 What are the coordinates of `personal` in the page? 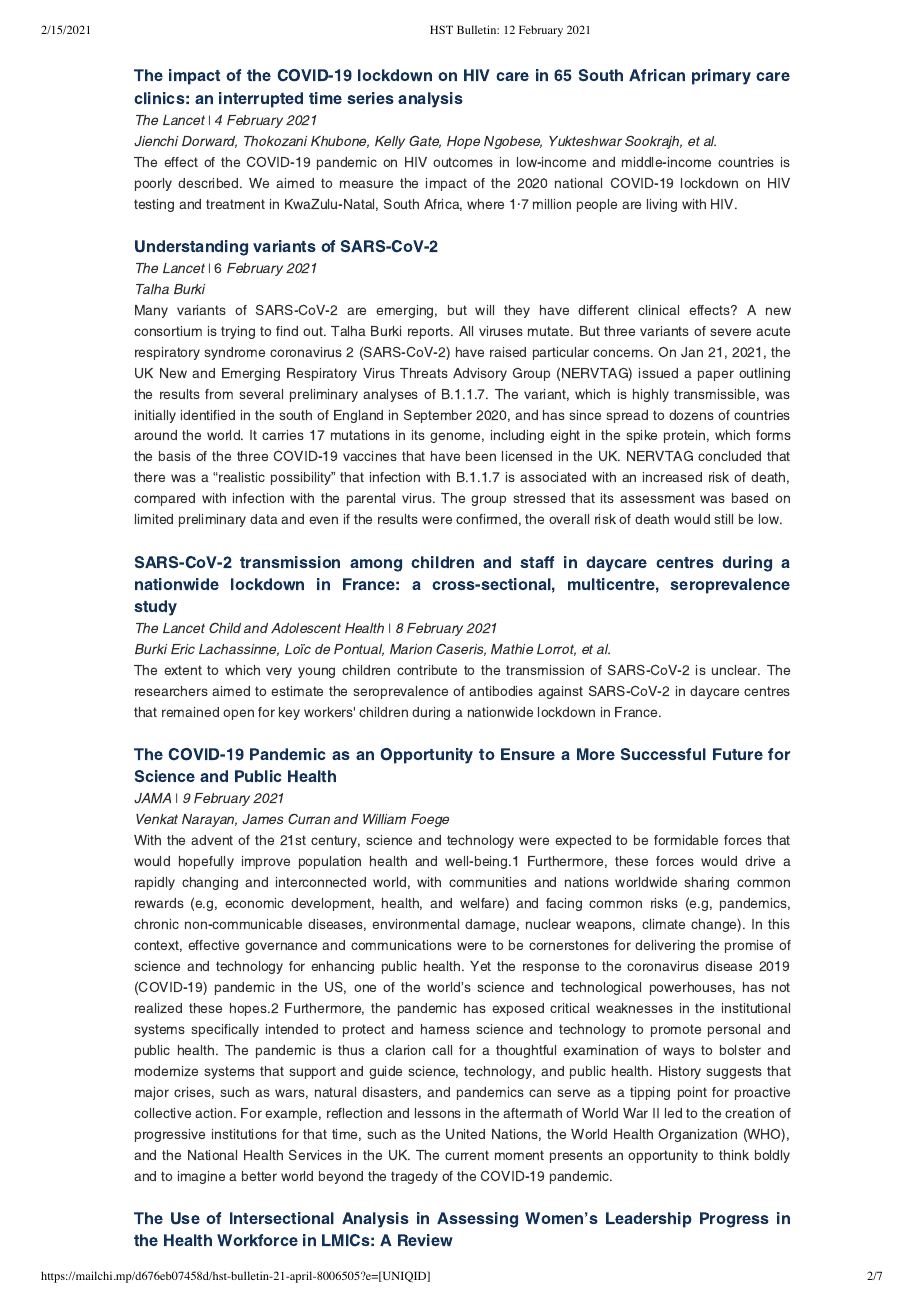 It's located at (734, 1030).
